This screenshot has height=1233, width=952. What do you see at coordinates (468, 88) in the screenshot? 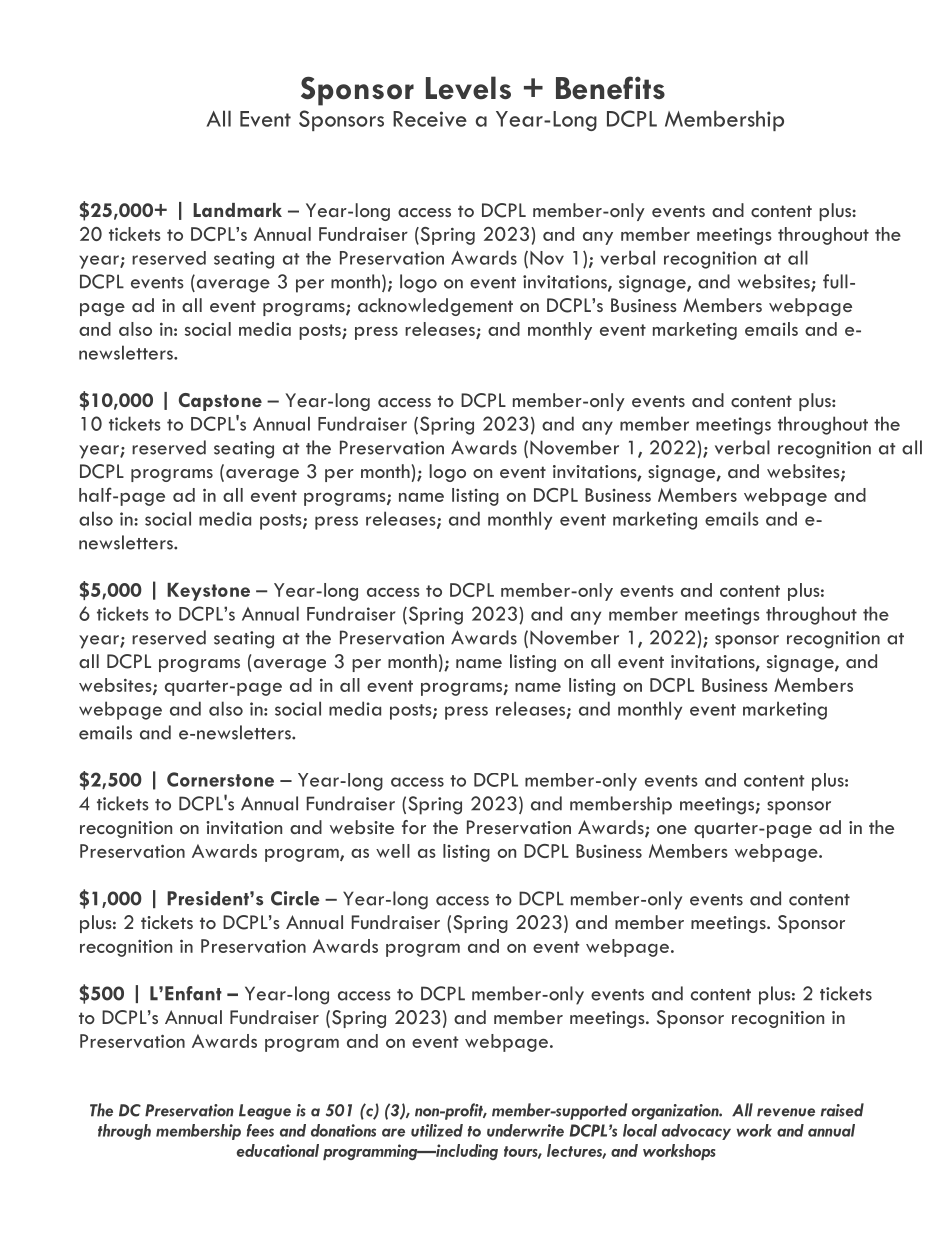
I see `Levels` at bounding box center [468, 88].
